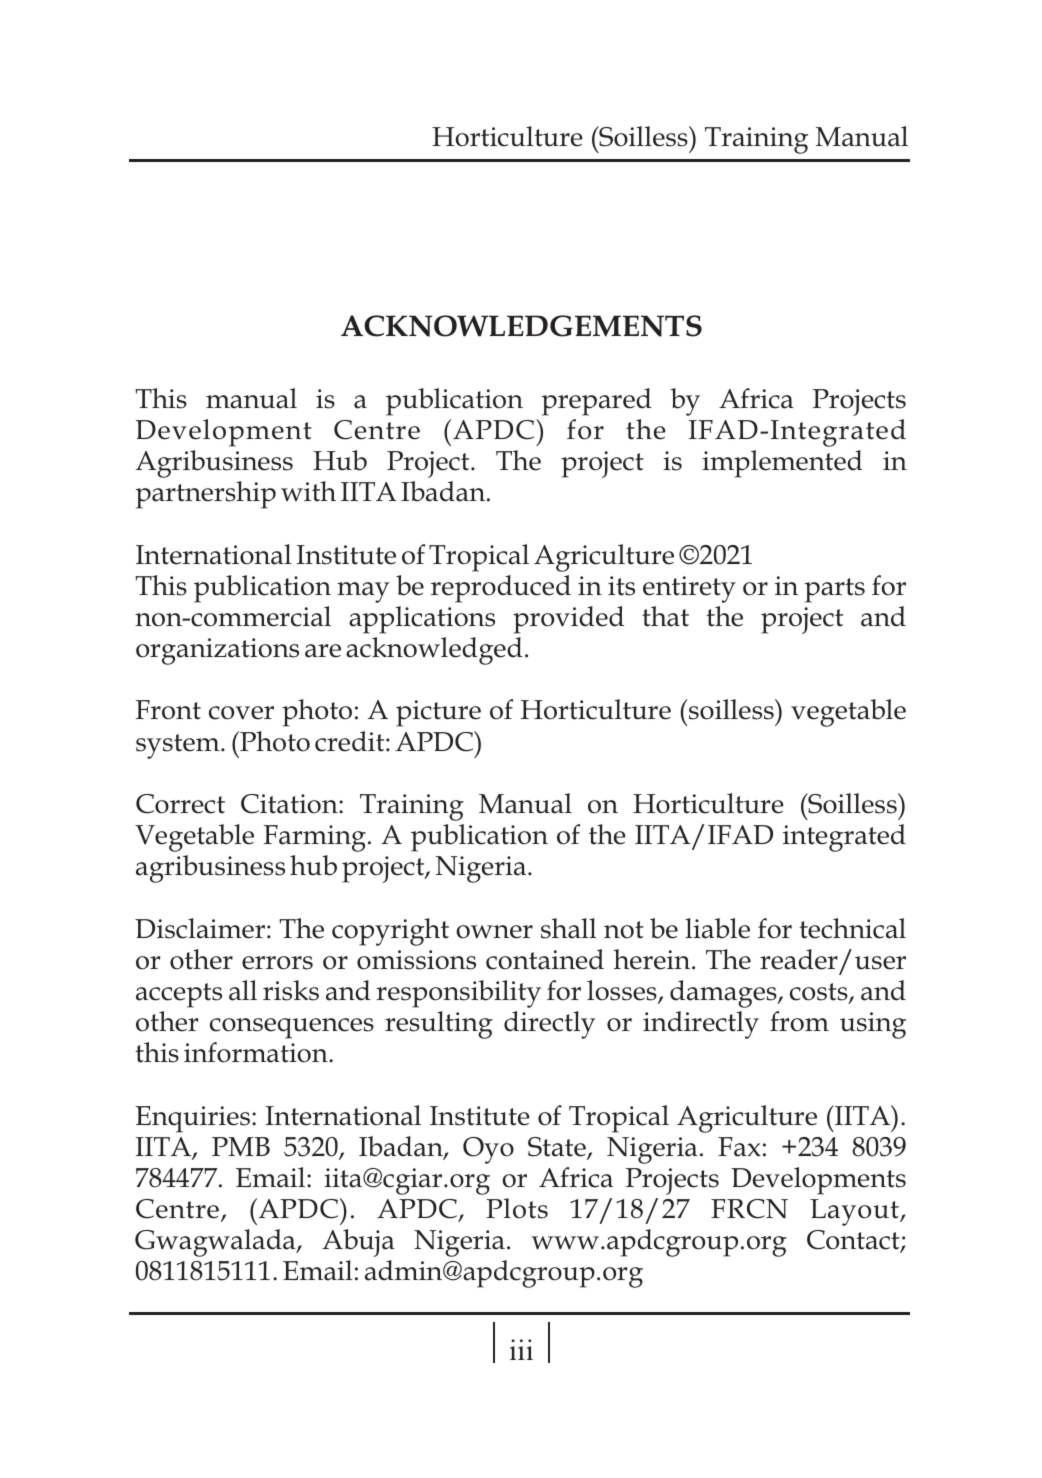  Describe the element at coordinates (308, 491) in the document. I see `with` at that location.
